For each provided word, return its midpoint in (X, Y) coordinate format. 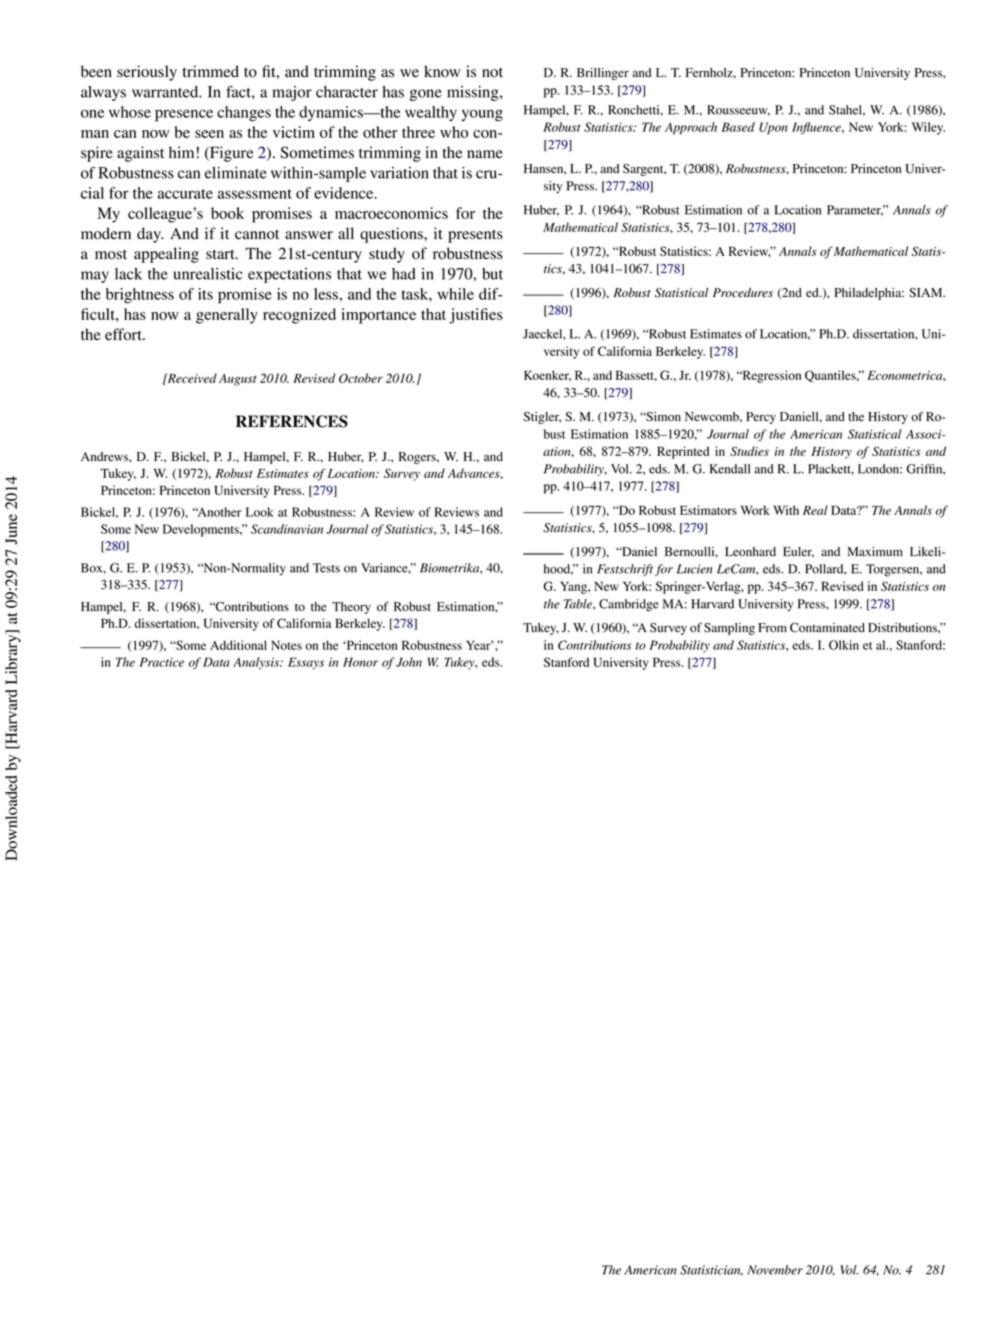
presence (184, 115)
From (772, 628)
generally (227, 316)
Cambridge (629, 605)
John (409, 662)
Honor (360, 662)
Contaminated (827, 628)
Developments (202, 530)
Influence (817, 128)
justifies (476, 316)
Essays (306, 663)
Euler (798, 552)
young (482, 115)
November (775, 1270)
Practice (161, 662)
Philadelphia (869, 294)
